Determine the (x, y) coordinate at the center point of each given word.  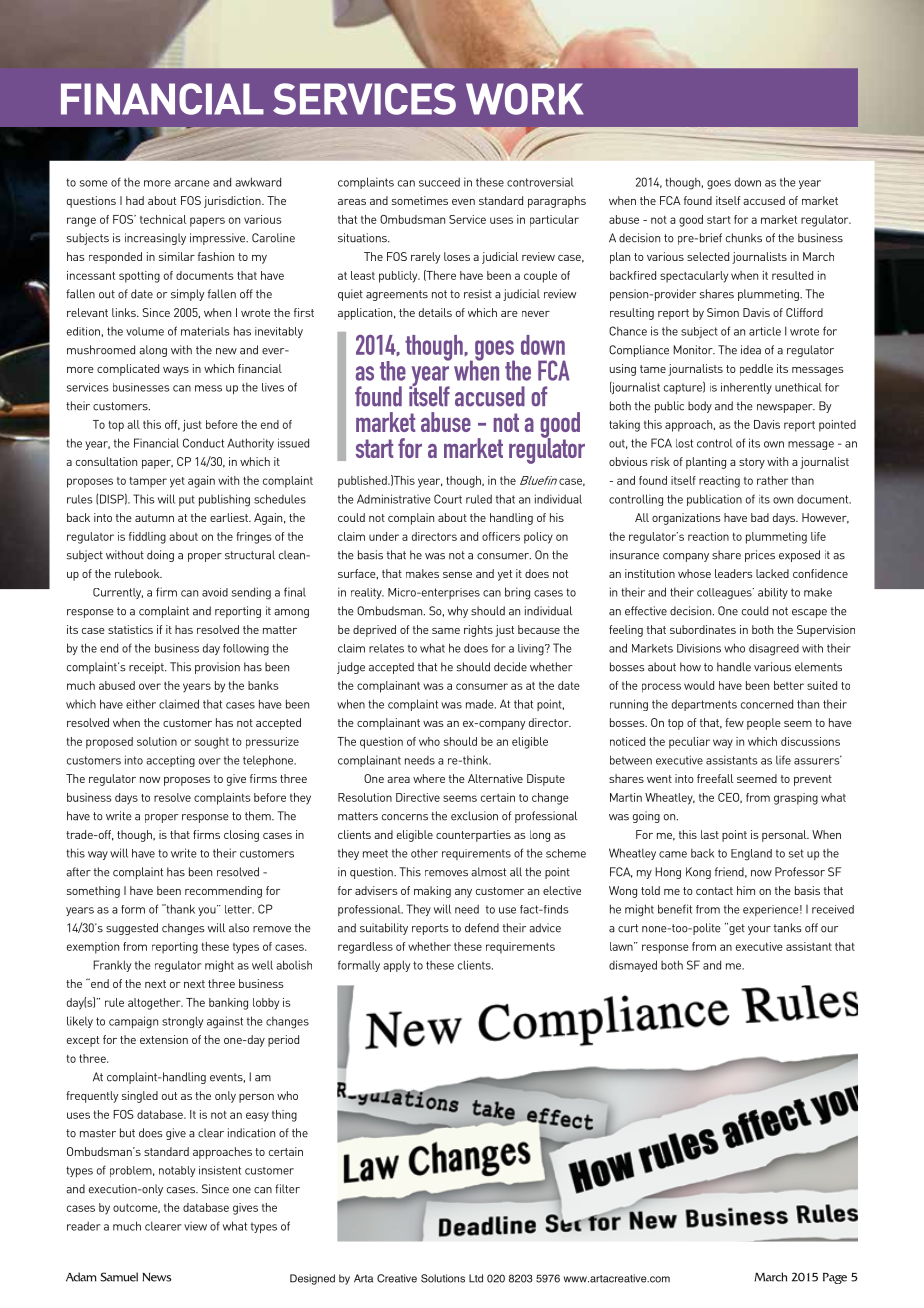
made (481, 704)
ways (176, 371)
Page (835, 1278)
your (759, 930)
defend (482, 928)
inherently (746, 388)
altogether (155, 1004)
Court (448, 499)
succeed (439, 182)
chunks (744, 238)
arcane (191, 183)
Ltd (476, 1278)
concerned (767, 704)
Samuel (119, 1277)
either (141, 704)
